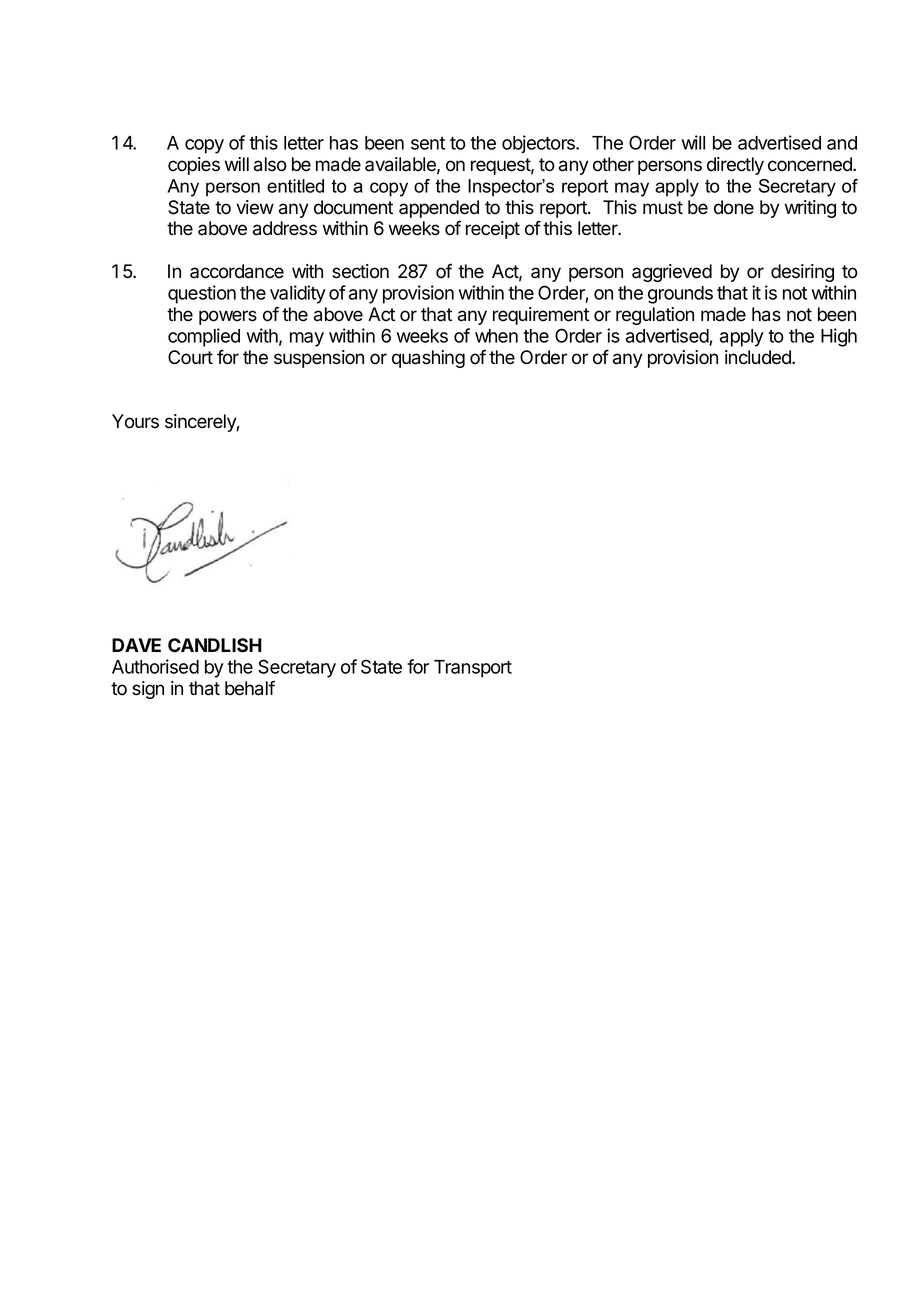  What do you see at coordinates (204, 337) in the page?
I see `complied` at bounding box center [204, 337].
